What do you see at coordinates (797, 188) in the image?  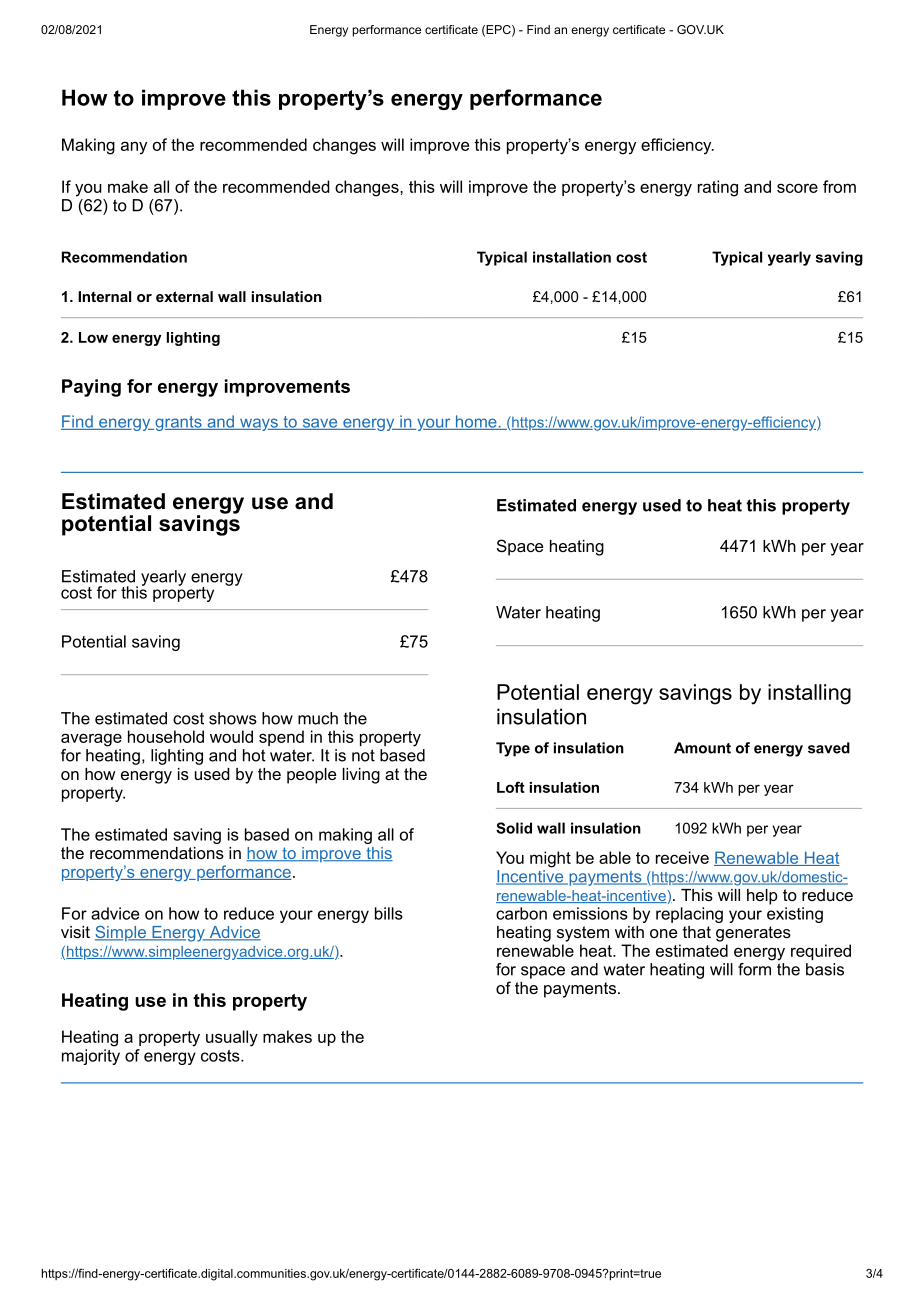 I see `score` at bounding box center [797, 188].
